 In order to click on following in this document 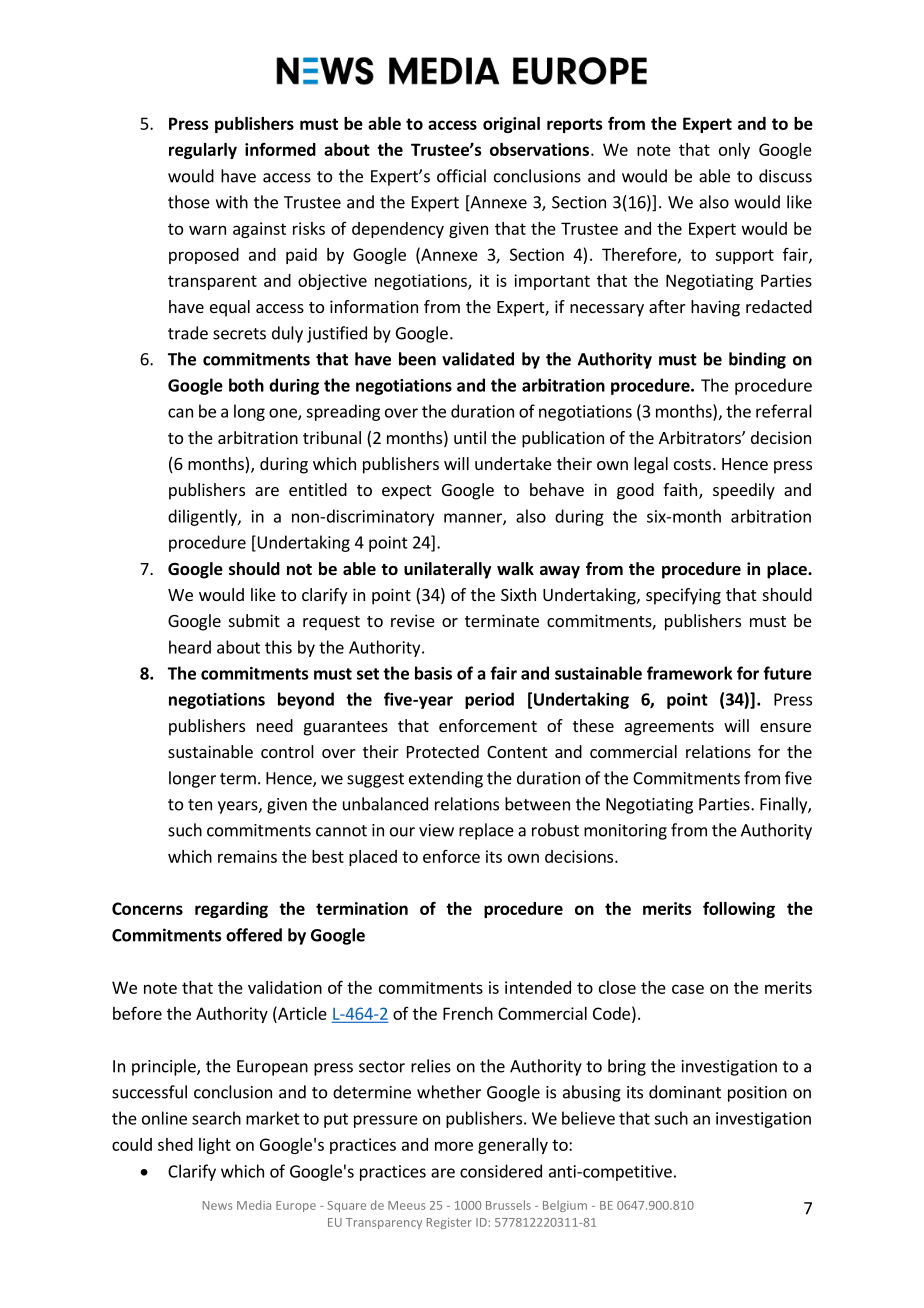, I will do `click(739, 909)`.
